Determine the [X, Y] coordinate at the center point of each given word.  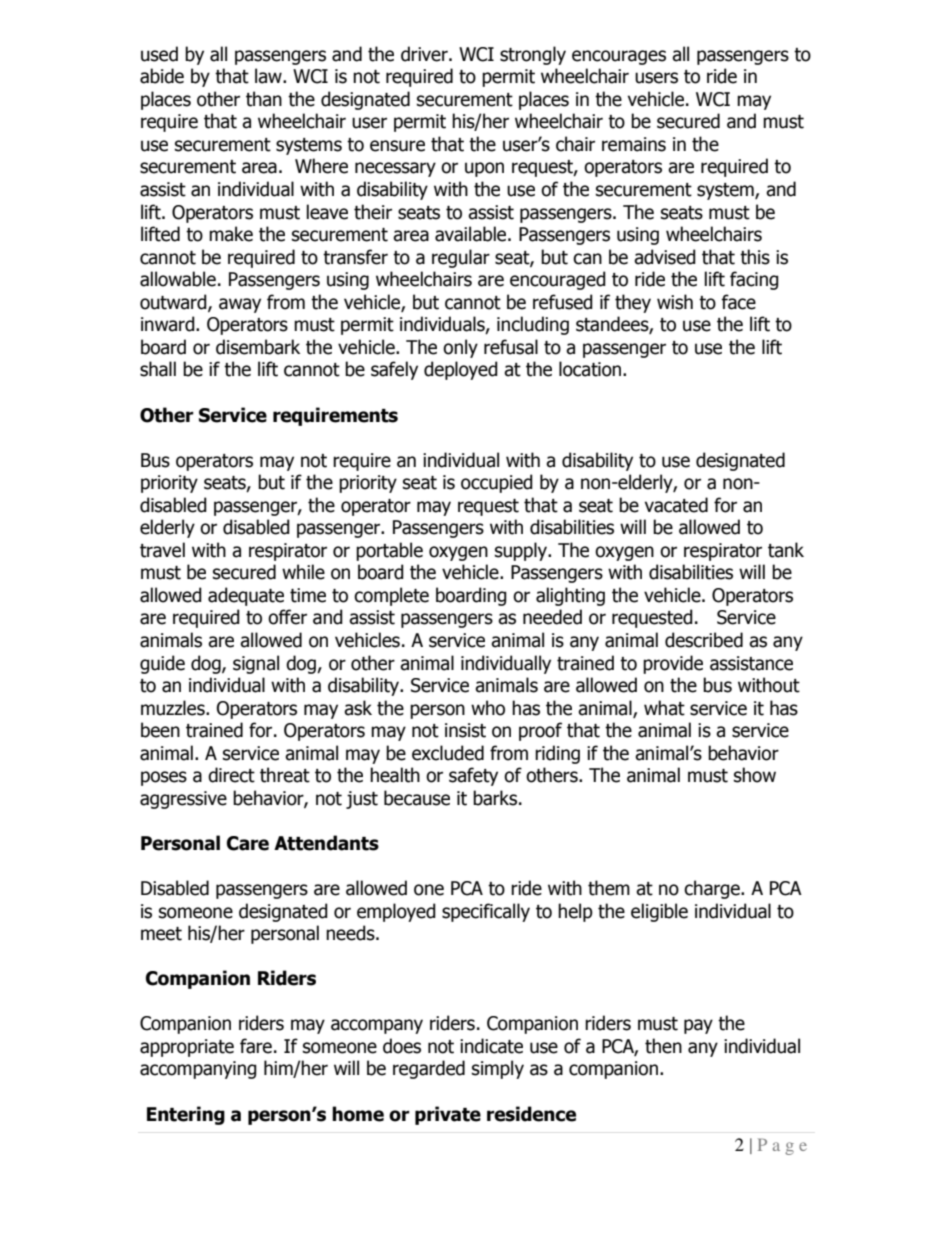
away [240, 305]
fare [256, 1046]
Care [248, 843]
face [738, 302]
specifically [486, 912]
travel [162, 550]
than [264, 99]
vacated [676, 505]
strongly [533, 55]
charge [713, 889]
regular [461, 258]
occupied [497, 483]
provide [673, 664]
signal [256, 664]
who [488, 708]
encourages [619, 57]
